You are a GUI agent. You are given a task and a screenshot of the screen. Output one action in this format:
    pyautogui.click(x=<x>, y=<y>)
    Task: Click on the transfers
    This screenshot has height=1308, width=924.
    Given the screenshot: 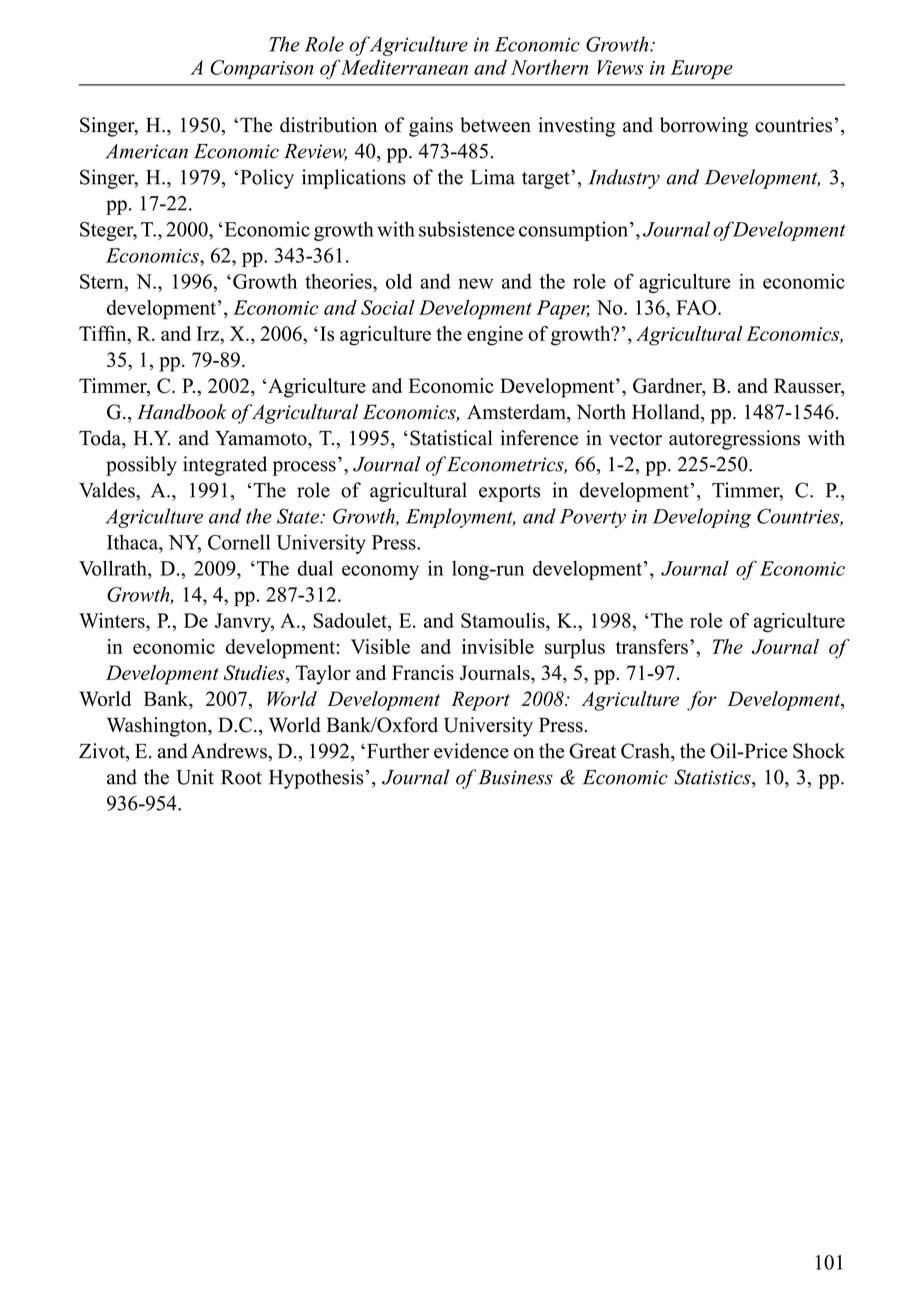 What is the action you would take?
    pyautogui.click(x=652, y=646)
